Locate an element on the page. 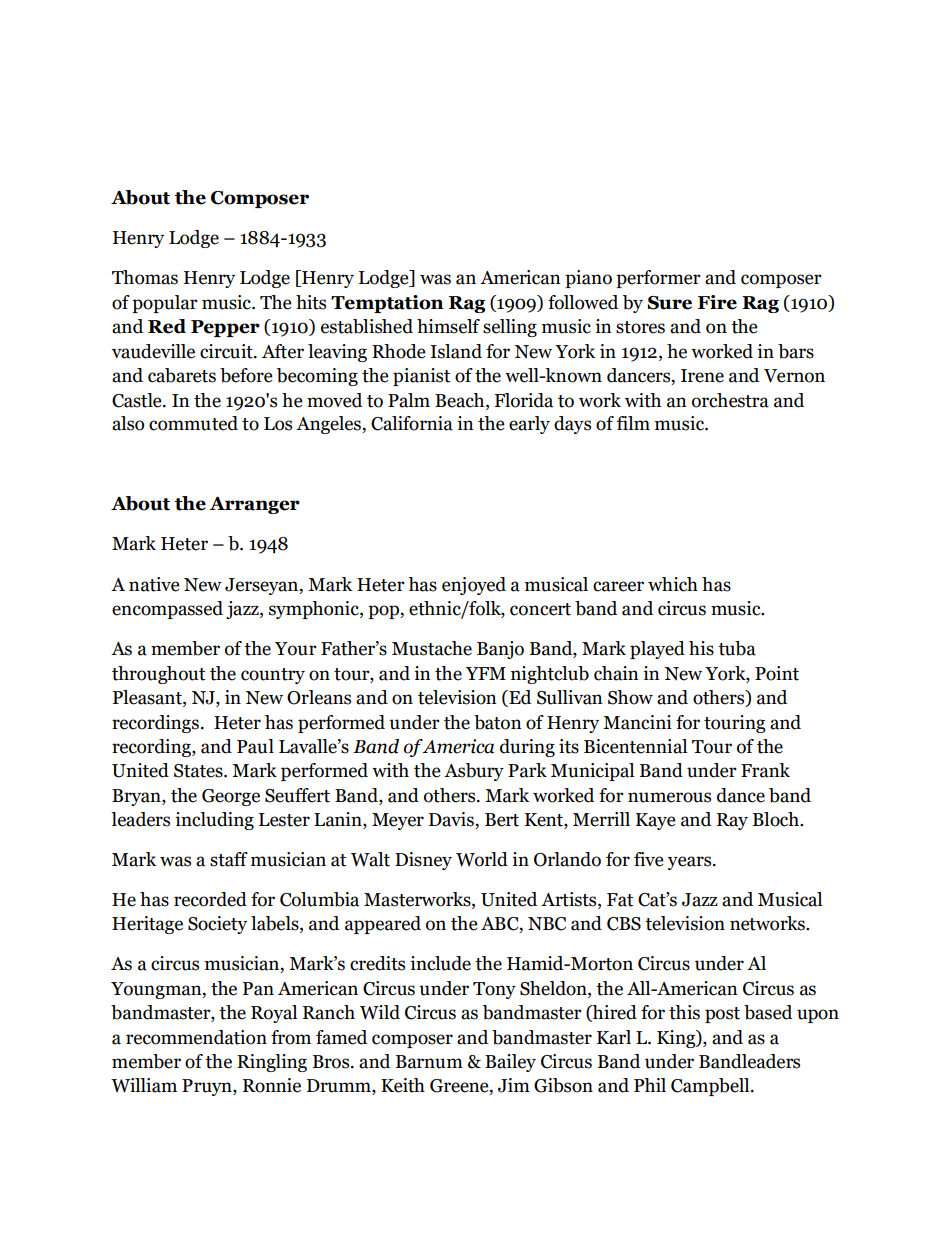 The width and height of the image is (952, 1233). recommendation is located at coordinates (196, 1037).
